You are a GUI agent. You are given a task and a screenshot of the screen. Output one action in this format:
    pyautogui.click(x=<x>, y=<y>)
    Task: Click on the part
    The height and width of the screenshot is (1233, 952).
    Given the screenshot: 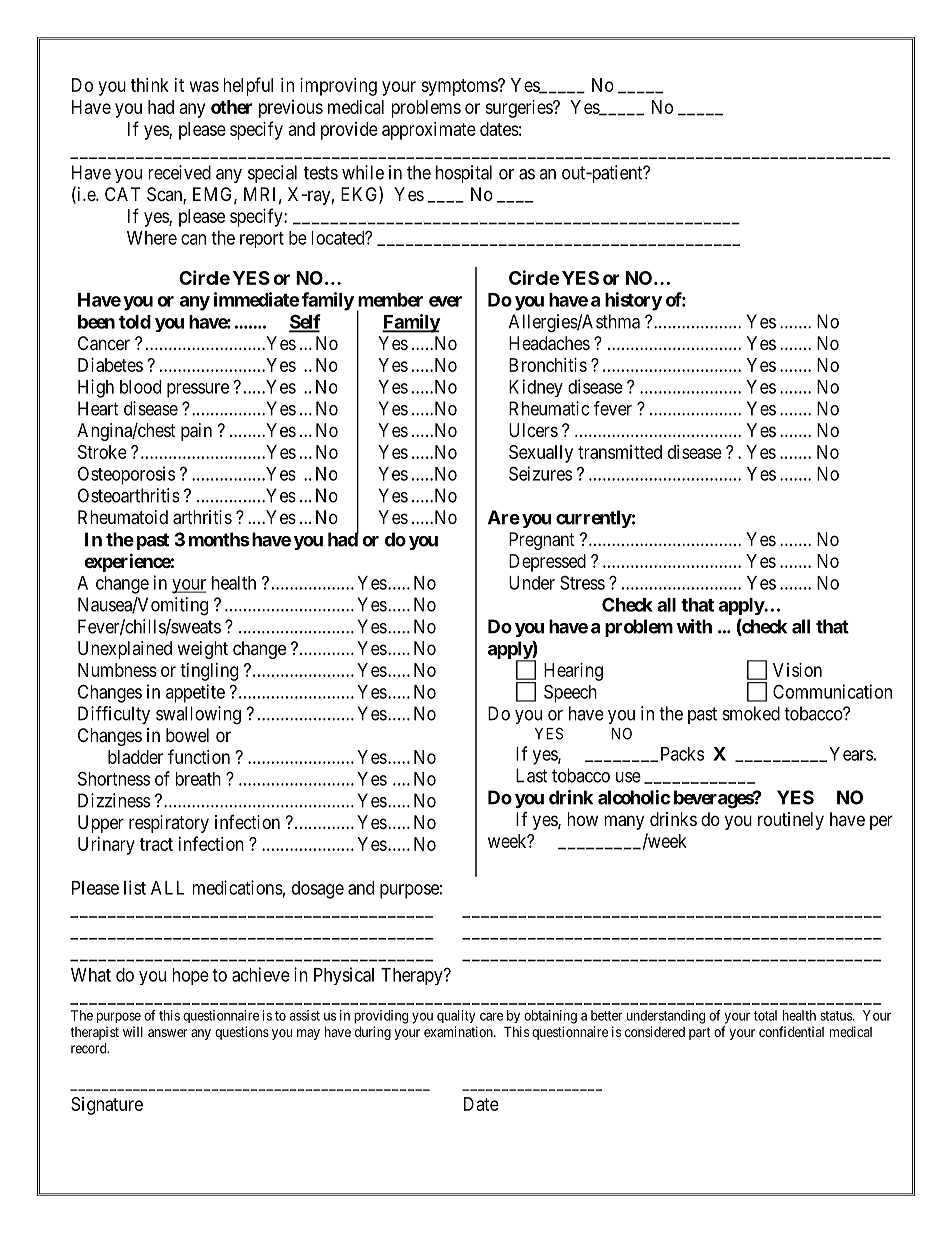 What is the action you would take?
    pyautogui.click(x=700, y=1033)
